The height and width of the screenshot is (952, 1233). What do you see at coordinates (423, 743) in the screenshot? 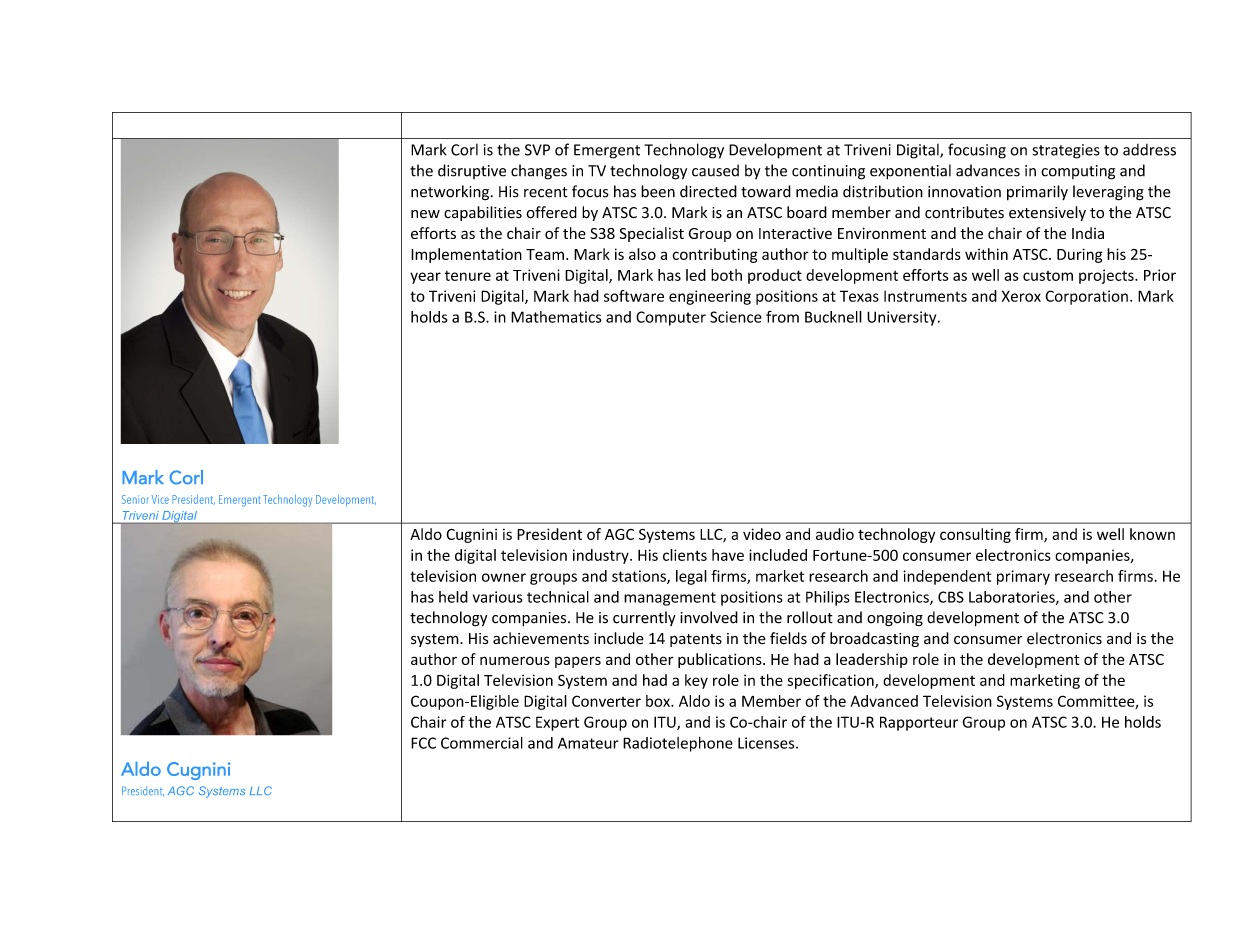
I see `FCC` at bounding box center [423, 743].
